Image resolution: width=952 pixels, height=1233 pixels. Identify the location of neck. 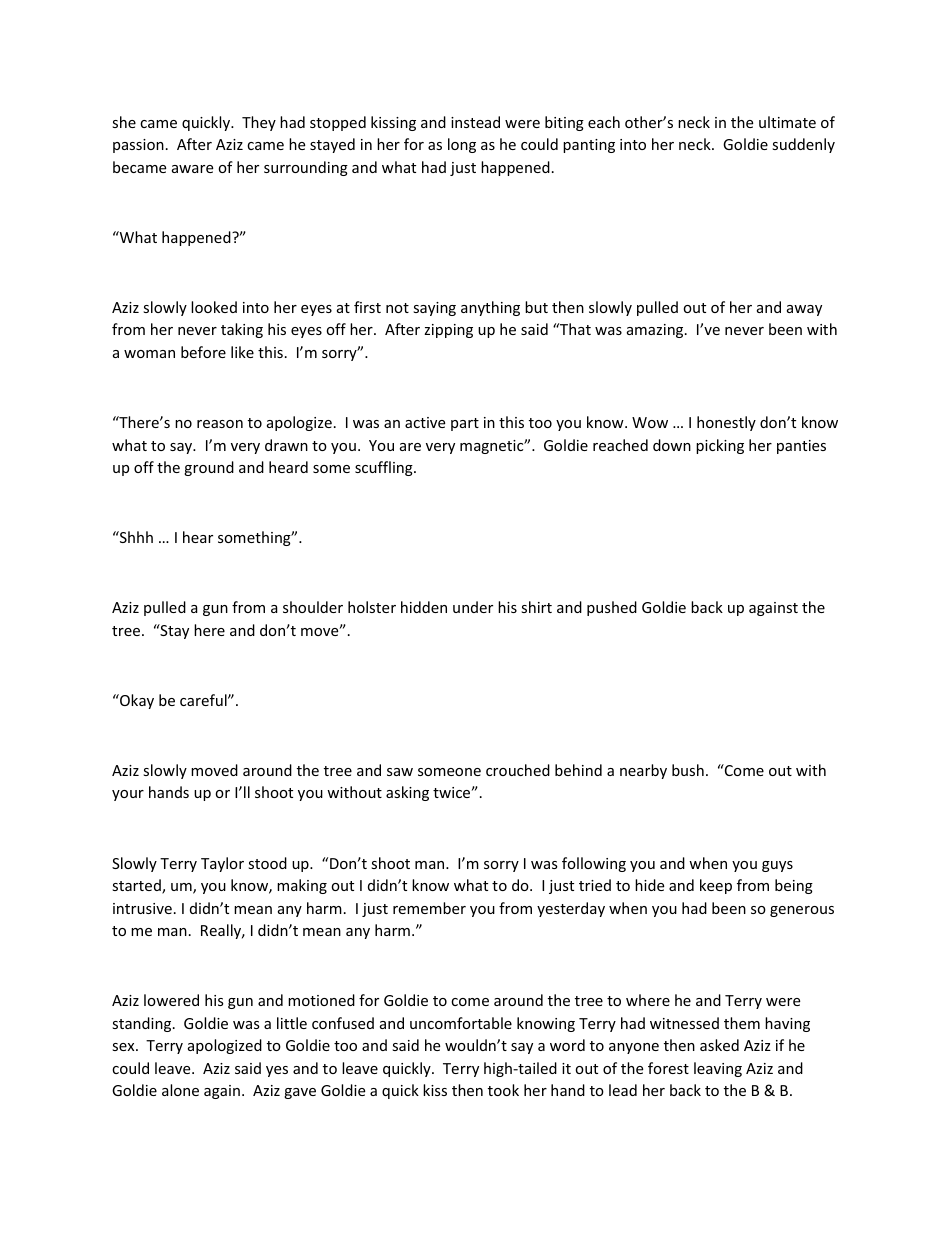
(696, 144).
